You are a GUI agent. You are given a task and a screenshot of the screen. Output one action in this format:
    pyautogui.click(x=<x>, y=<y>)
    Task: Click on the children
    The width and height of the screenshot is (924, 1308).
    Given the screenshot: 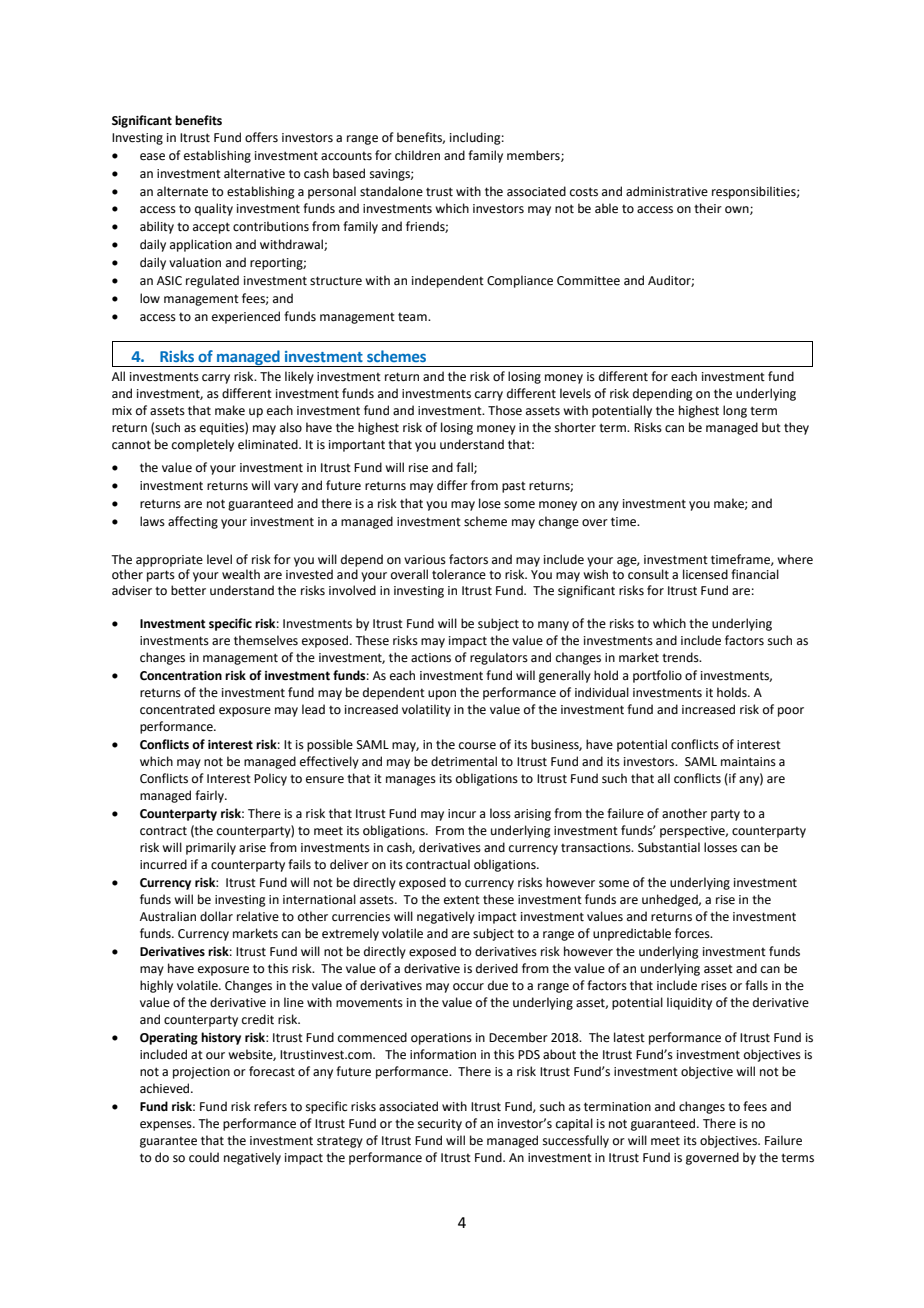 What is the action you would take?
    pyautogui.click(x=417, y=155)
